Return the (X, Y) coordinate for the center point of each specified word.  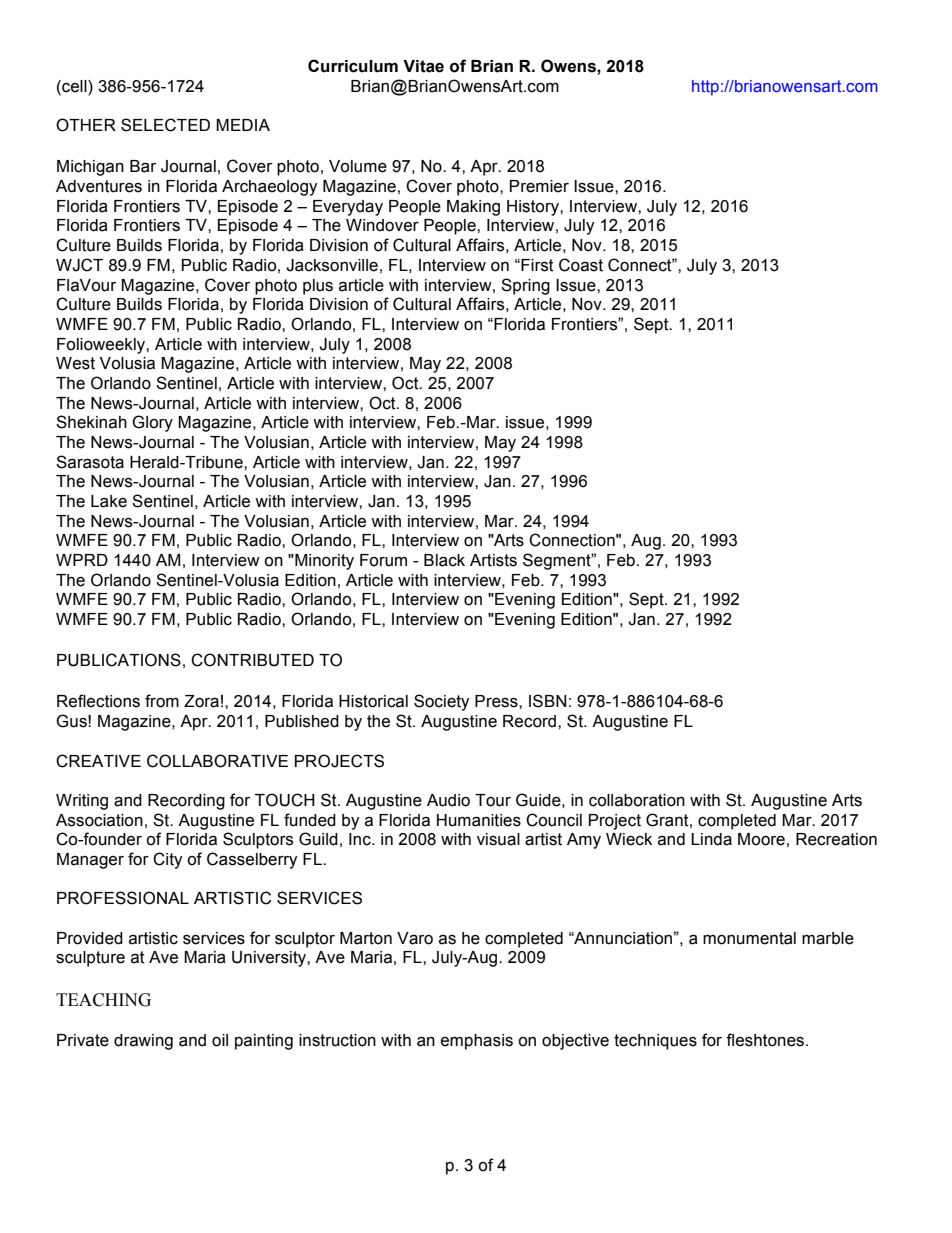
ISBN (548, 701)
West (75, 363)
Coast (581, 265)
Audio (448, 800)
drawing (143, 1042)
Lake (109, 501)
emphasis (477, 1042)
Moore (761, 839)
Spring (525, 286)
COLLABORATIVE (217, 761)
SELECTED (165, 125)
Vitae (423, 66)
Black (444, 560)
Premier (539, 186)
